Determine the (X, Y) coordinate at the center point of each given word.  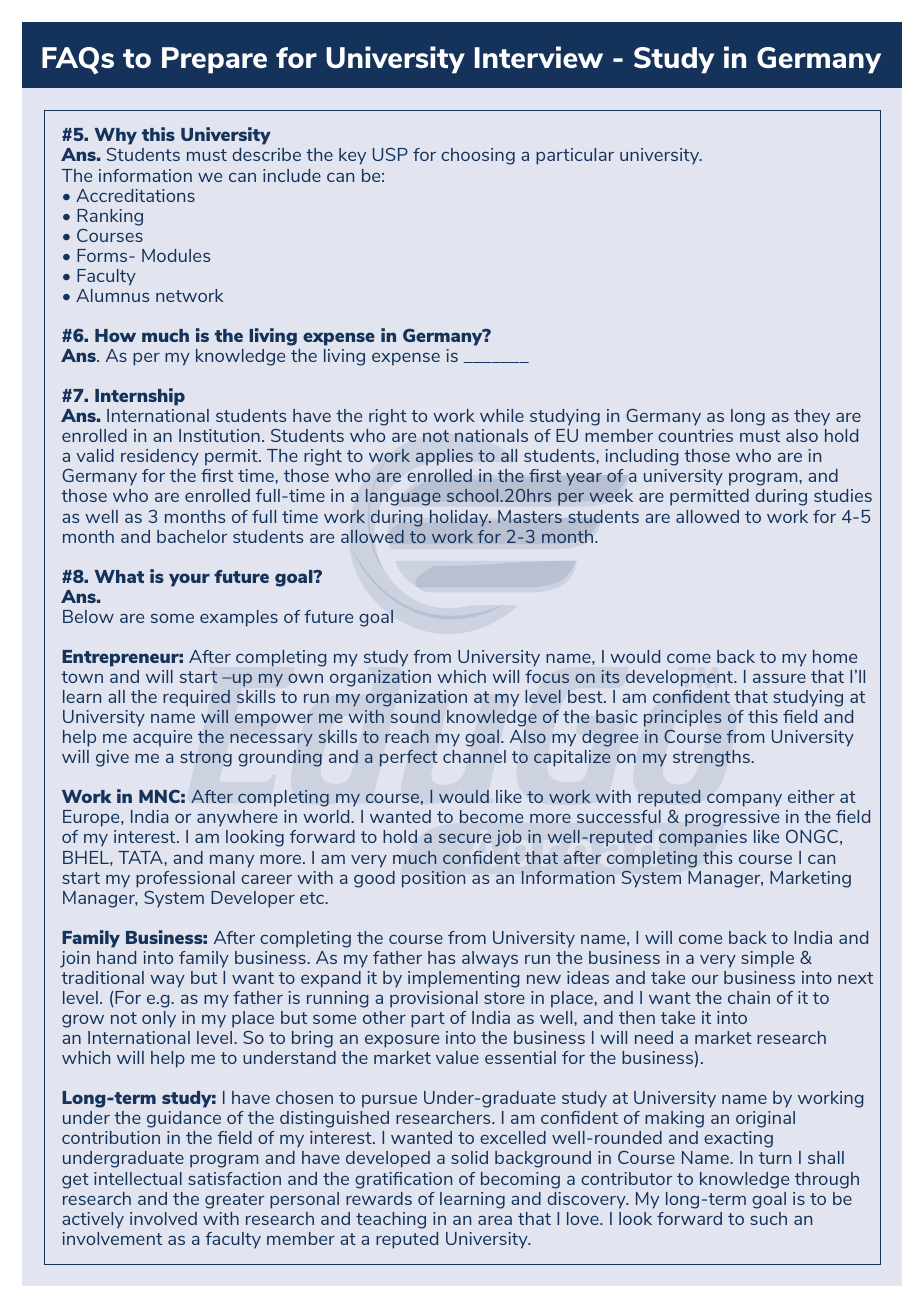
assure (779, 678)
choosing (478, 156)
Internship (140, 397)
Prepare (214, 60)
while (502, 415)
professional (185, 879)
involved (163, 1218)
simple (767, 959)
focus (547, 676)
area (495, 1220)
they (812, 417)
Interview (539, 57)
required (196, 698)
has (441, 957)
